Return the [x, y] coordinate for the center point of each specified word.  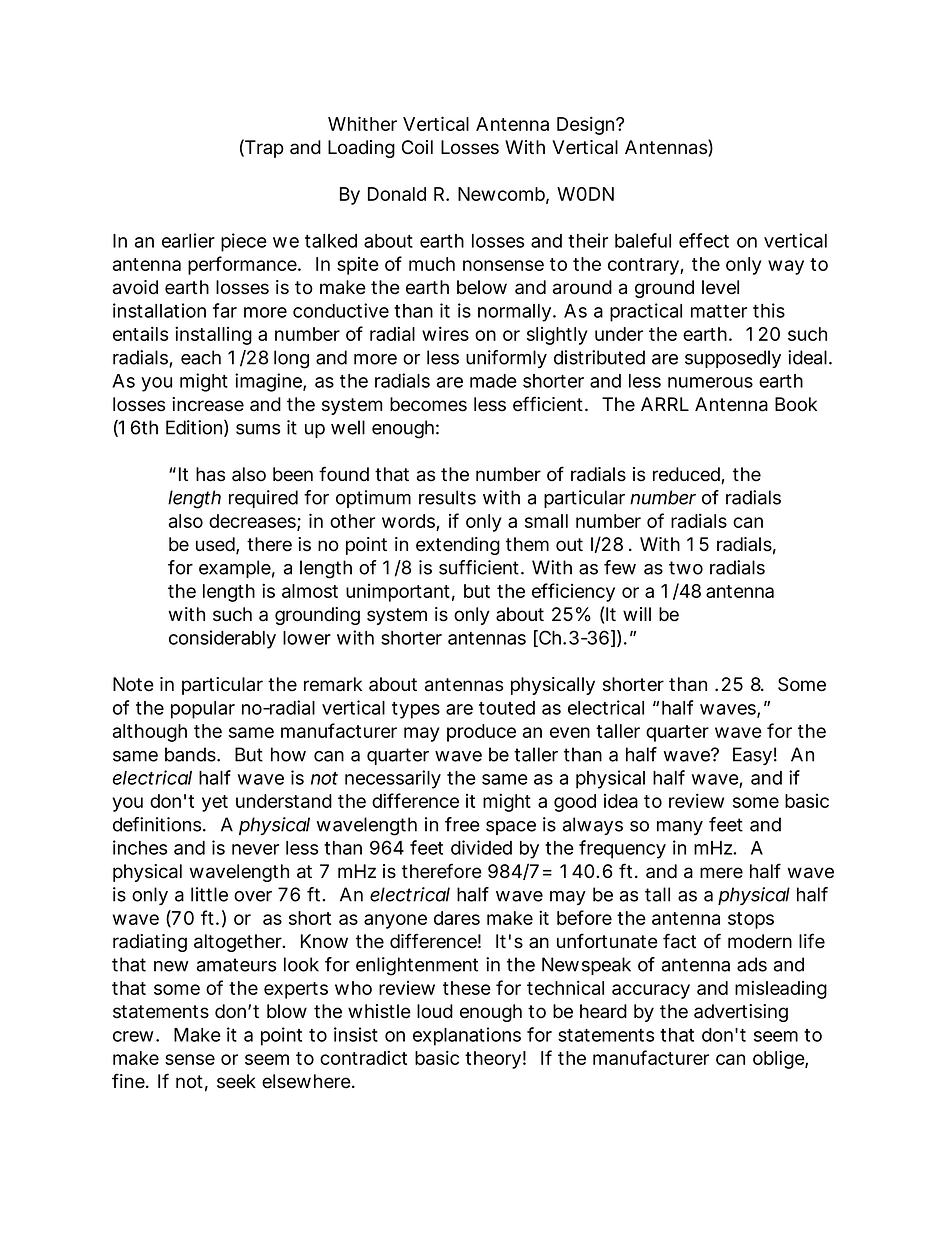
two [686, 568]
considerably [222, 639]
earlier [188, 240]
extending [458, 546]
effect [704, 240]
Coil [417, 147]
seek [236, 1081]
